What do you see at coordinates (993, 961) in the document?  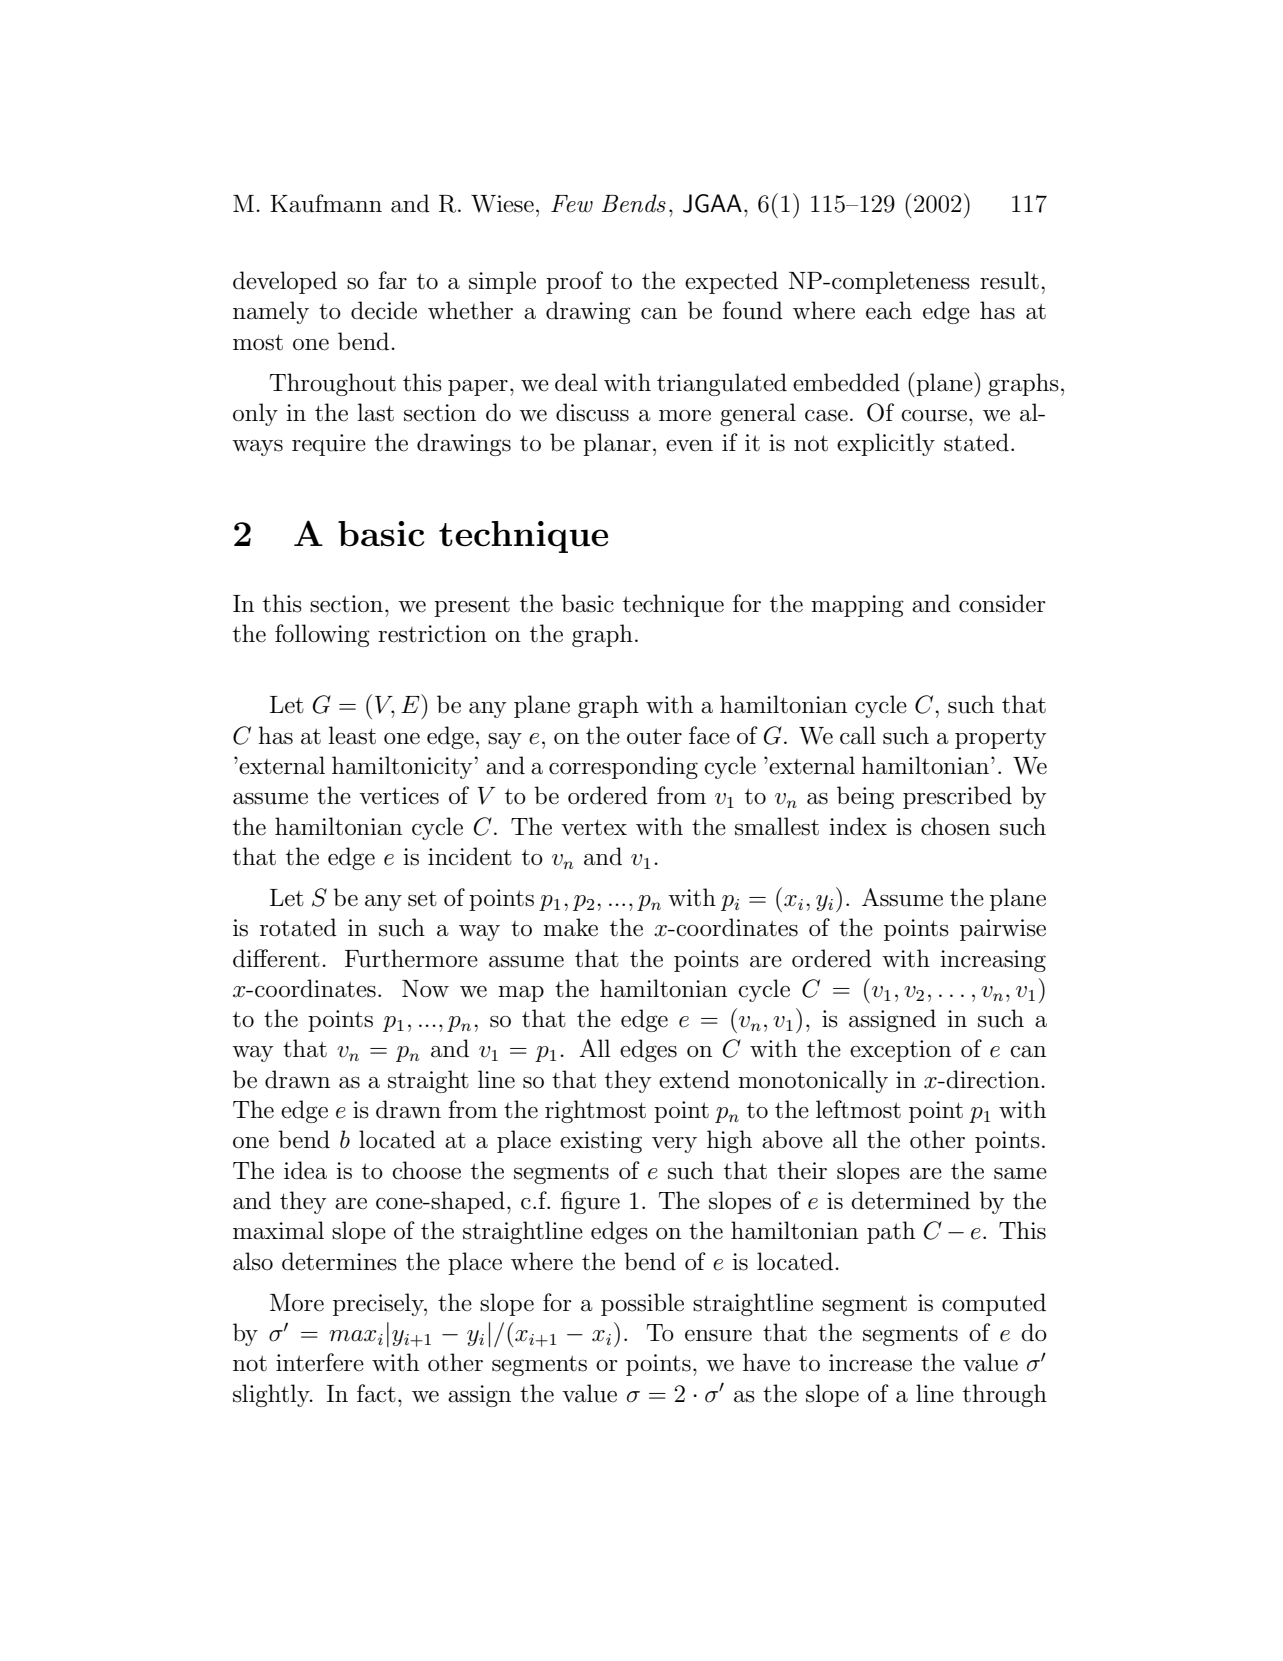 I see `increasing` at bounding box center [993, 961].
